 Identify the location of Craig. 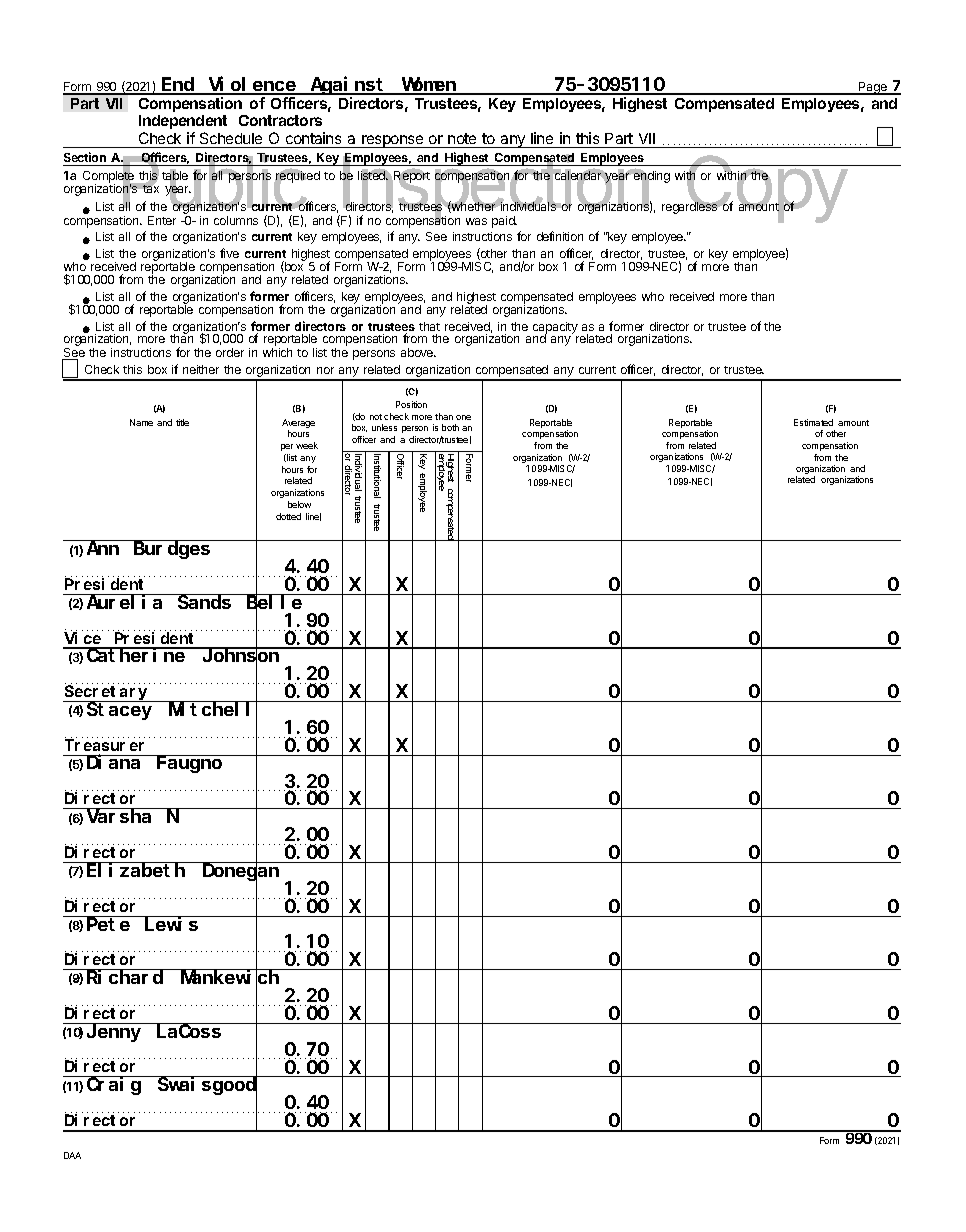
(114, 1086).
